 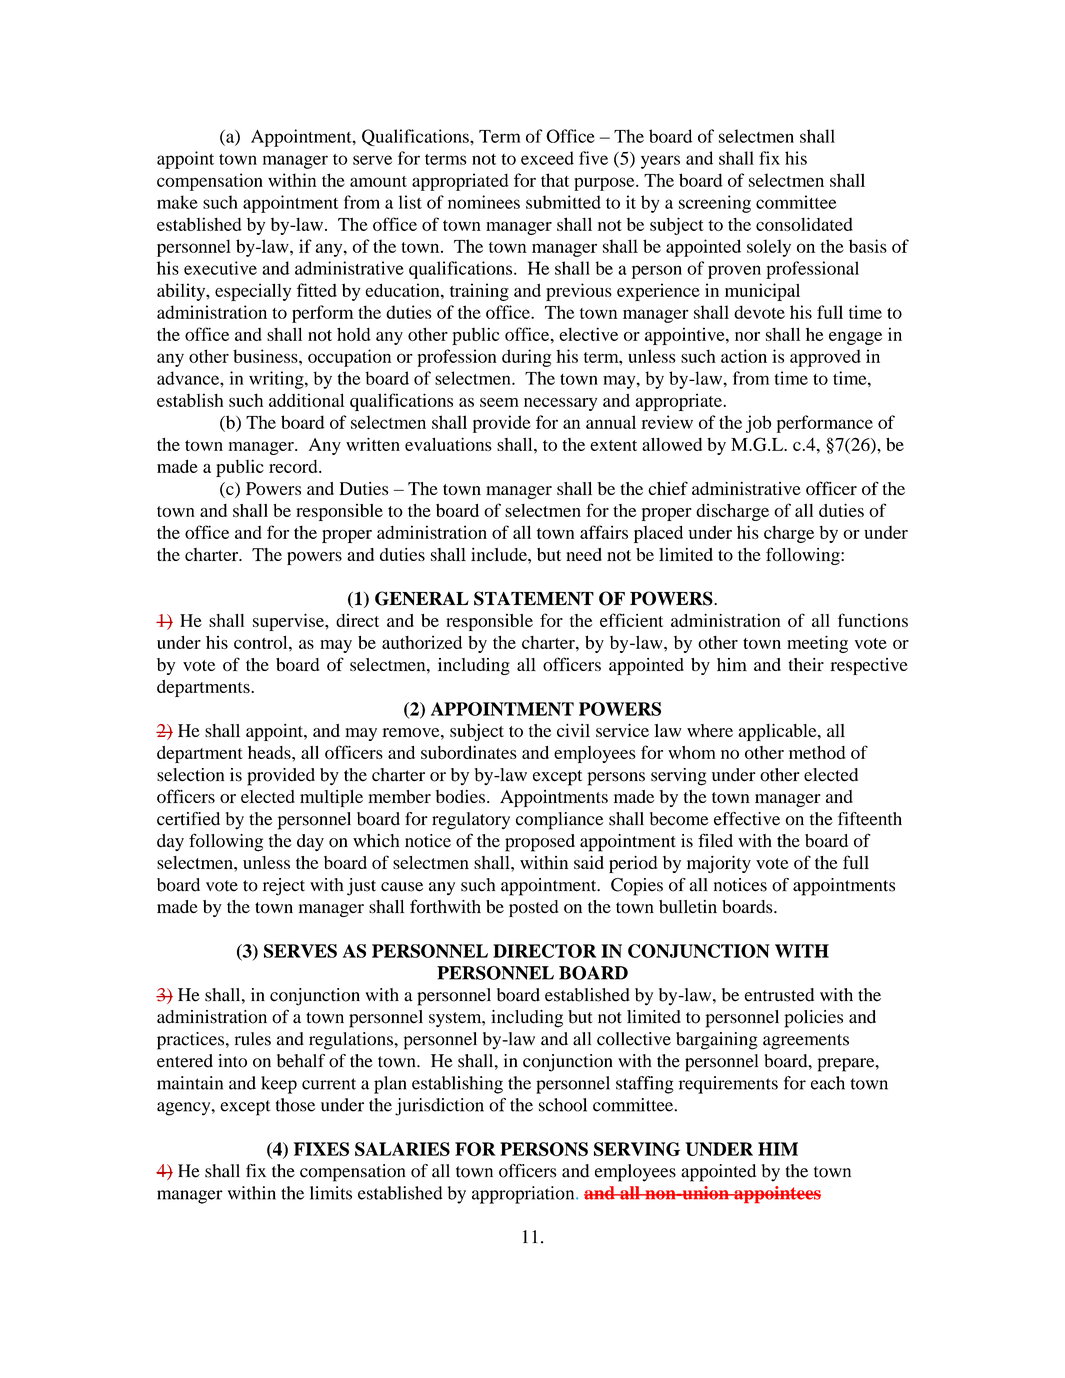 What do you see at coordinates (284, 887) in the page?
I see `reject` at bounding box center [284, 887].
